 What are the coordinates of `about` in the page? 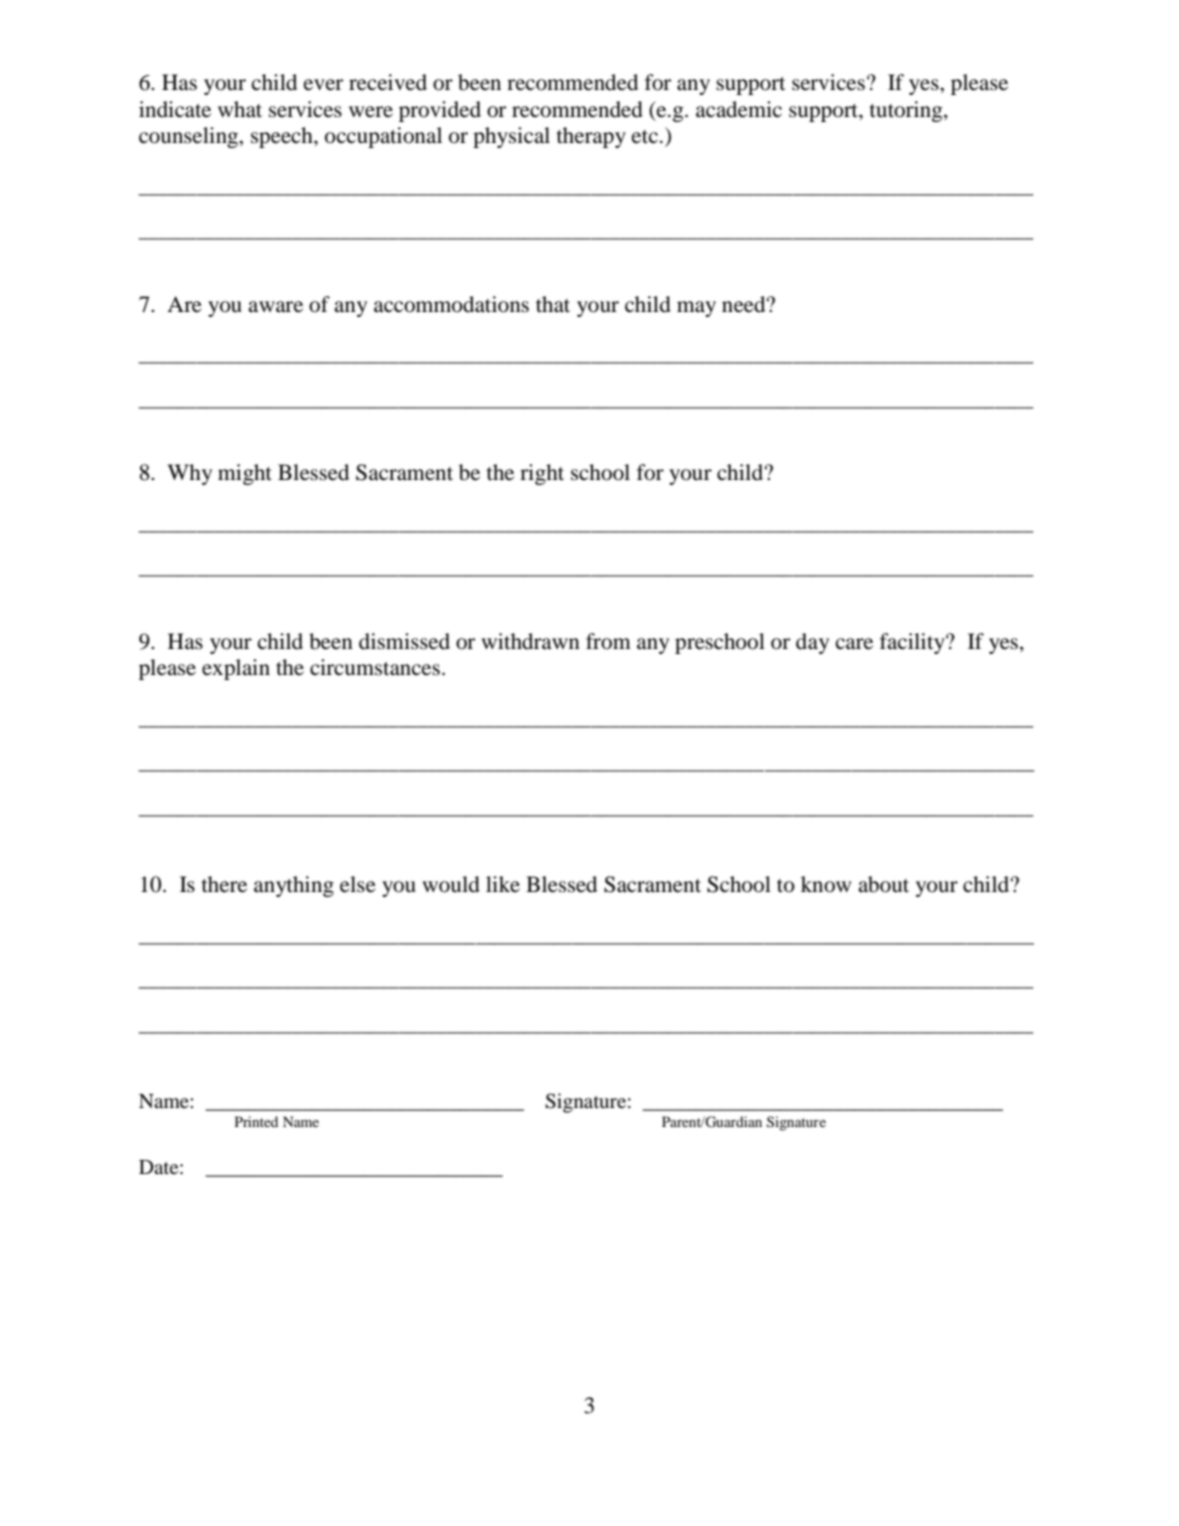 It's located at (883, 884).
